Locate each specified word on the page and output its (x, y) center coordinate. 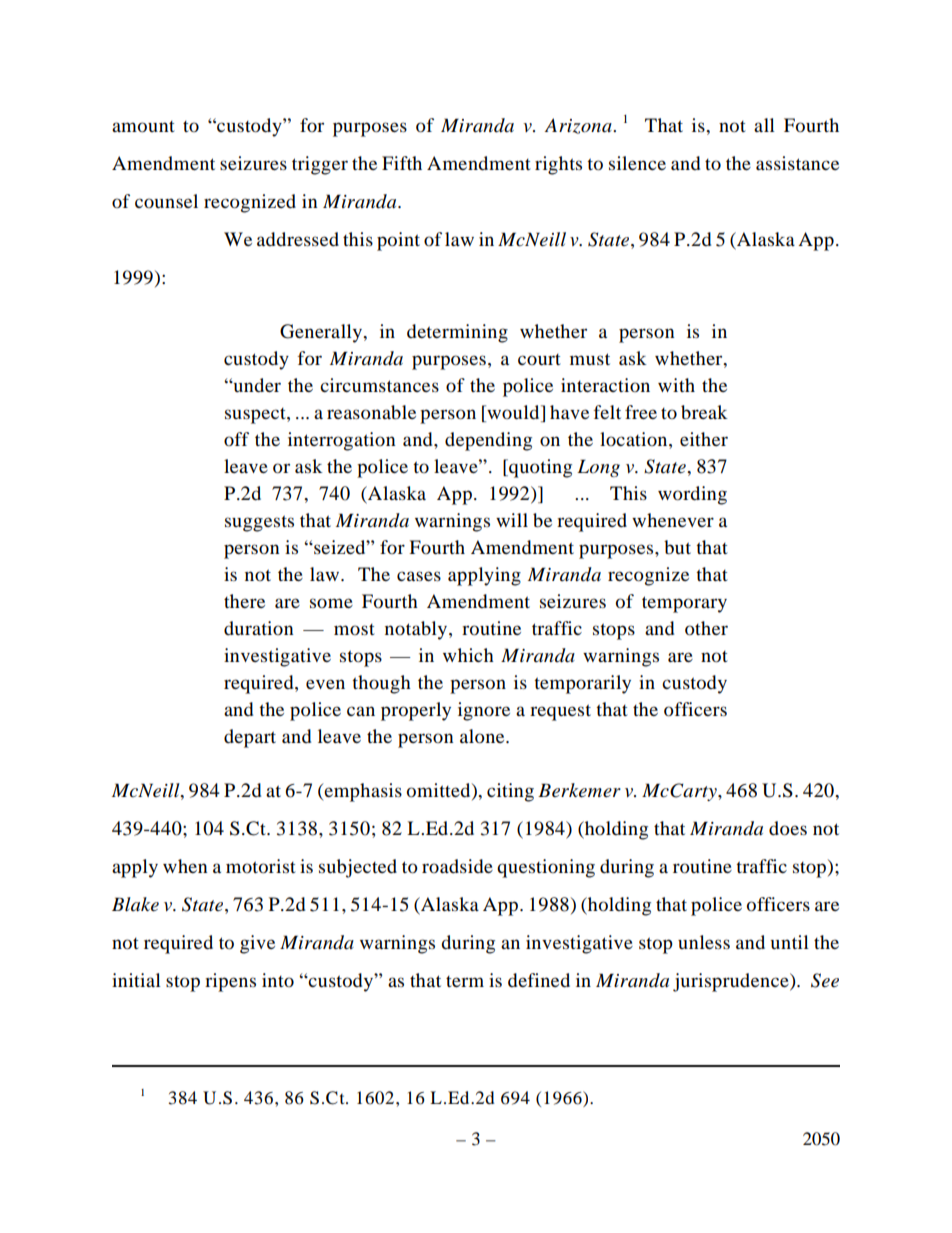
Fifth (402, 163)
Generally (322, 333)
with (676, 385)
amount (143, 127)
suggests (259, 523)
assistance (797, 163)
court (539, 359)
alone (483, 736)
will (512, 520)
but (677, 547)
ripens (230, 982)
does (788, 828)
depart (250, 738)
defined (539, 980)
